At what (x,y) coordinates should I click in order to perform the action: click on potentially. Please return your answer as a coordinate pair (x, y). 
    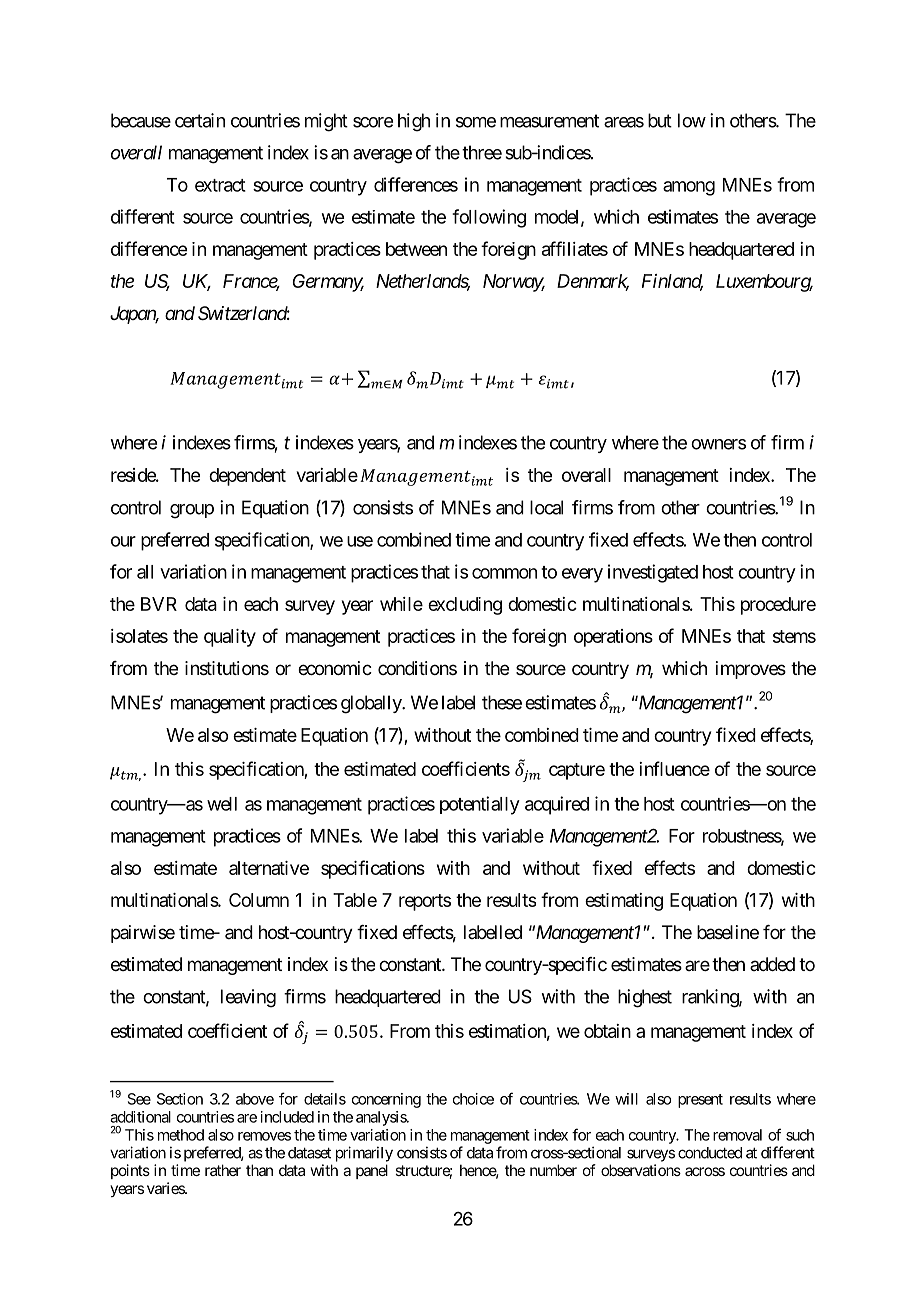
    Looking at the image, I should click on (480, 805).
